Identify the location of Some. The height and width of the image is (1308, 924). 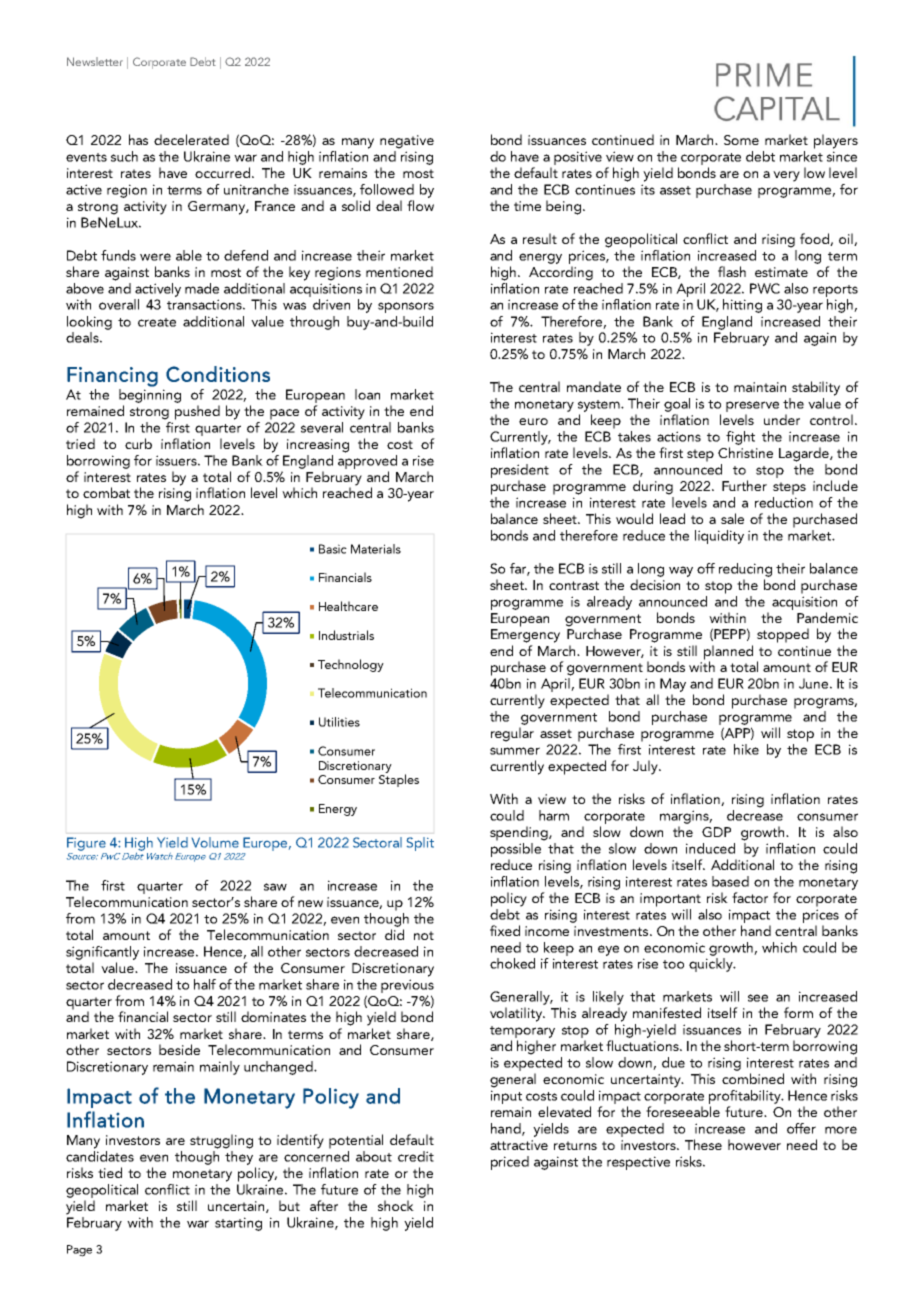
(741, 140).
